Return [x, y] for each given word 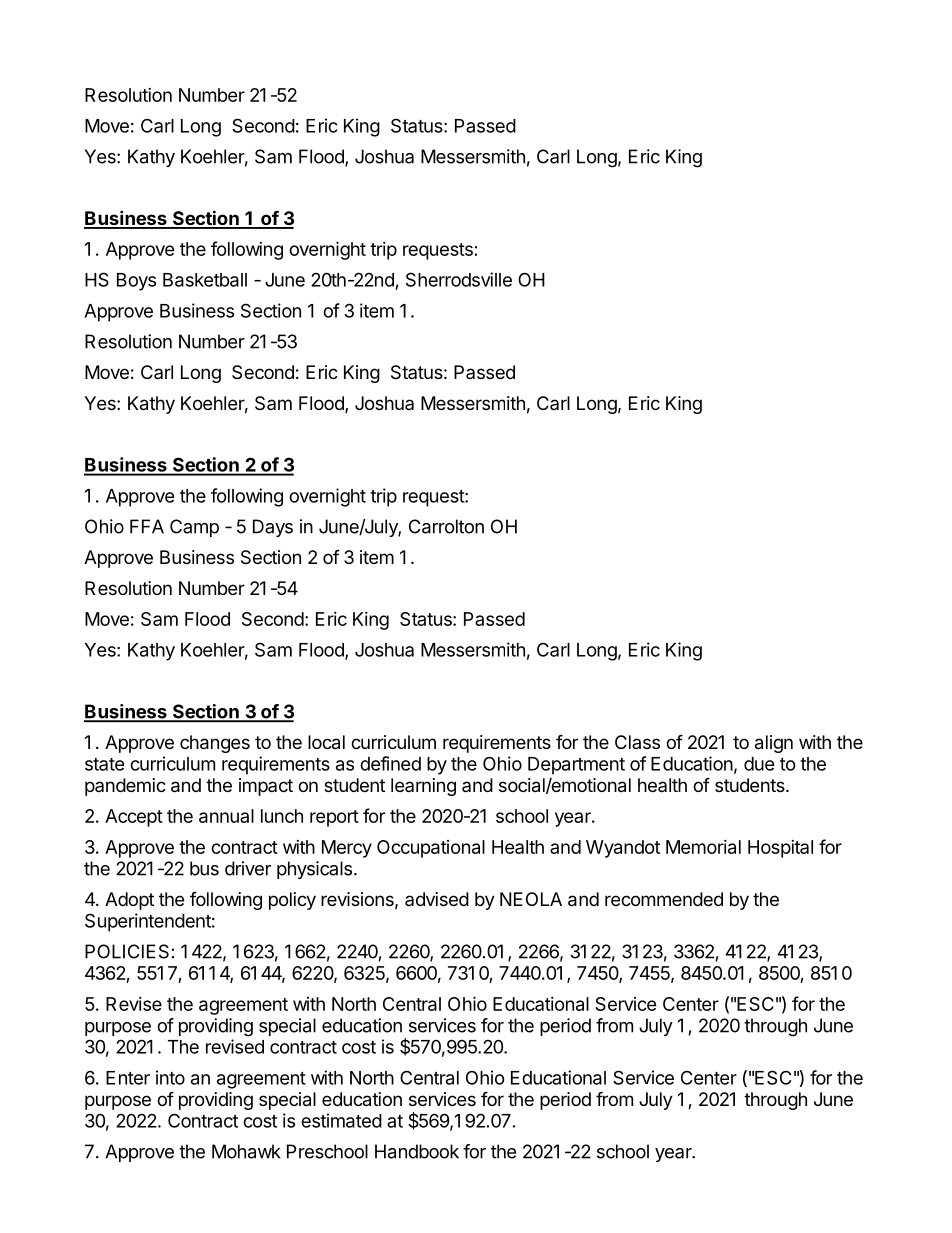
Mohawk [246, 1151]
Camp [194, 528]
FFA [147, 526]
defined [390, 763]
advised [437, 899]
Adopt [129, 901]
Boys [136, 282]
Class [637, 742]
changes [215, 744]
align [774, 744]
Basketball [205, 280]
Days [273, 528]
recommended [664, 899]
